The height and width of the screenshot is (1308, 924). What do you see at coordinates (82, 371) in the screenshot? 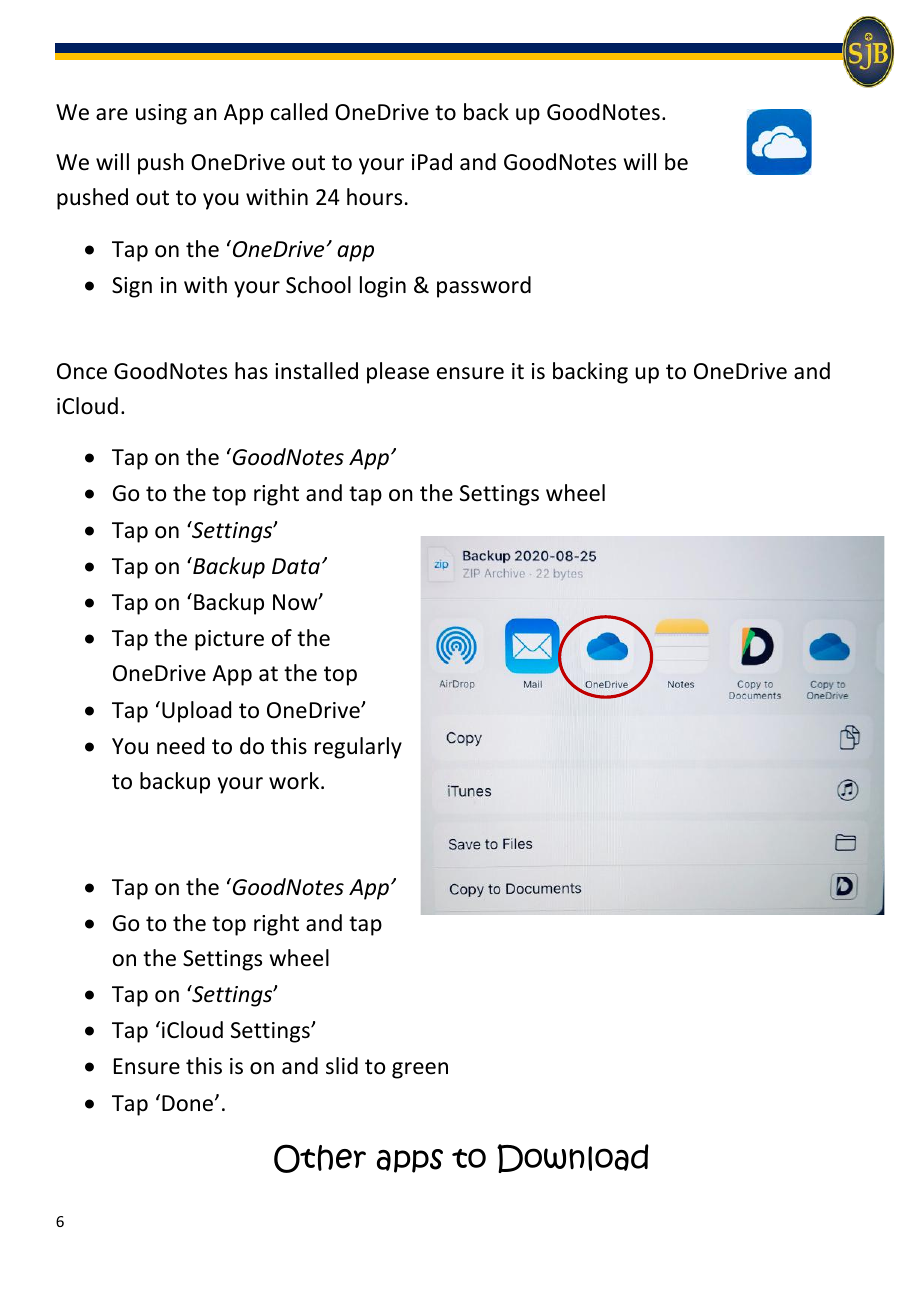
I see `Once` at bounding box center [82, 371].
